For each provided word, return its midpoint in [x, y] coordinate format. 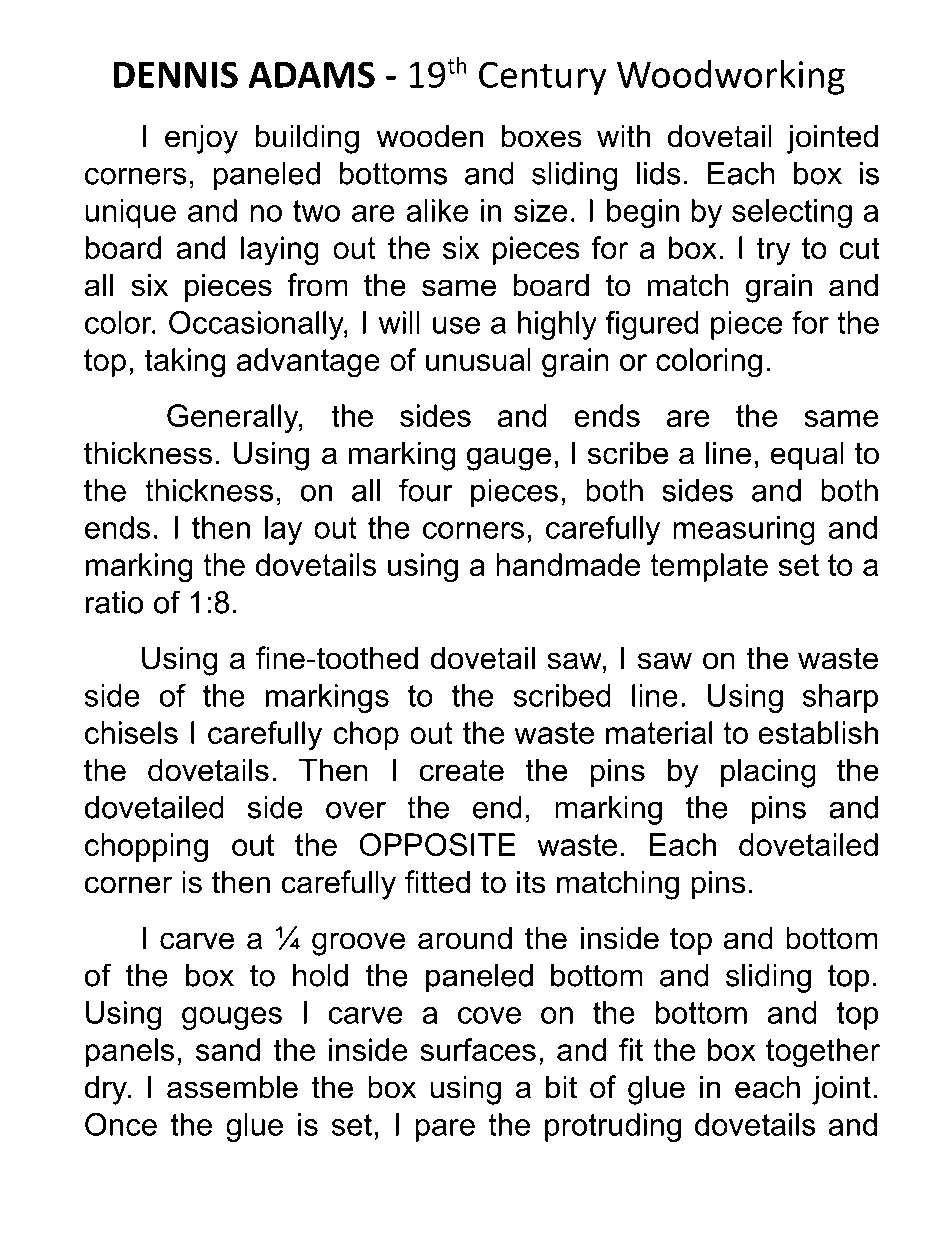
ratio [114, 602]
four [426, 490]
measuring [744, 530]
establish [818, 732]
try [773, 251]
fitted [437, 882]
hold [320, 975]
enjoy [201, 139]
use [456, 325]
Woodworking [731, 77]
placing [768, 773]
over [356, 810]
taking [184, 363]
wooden [429, 136]
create [462, 770]
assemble [232, 1087]
